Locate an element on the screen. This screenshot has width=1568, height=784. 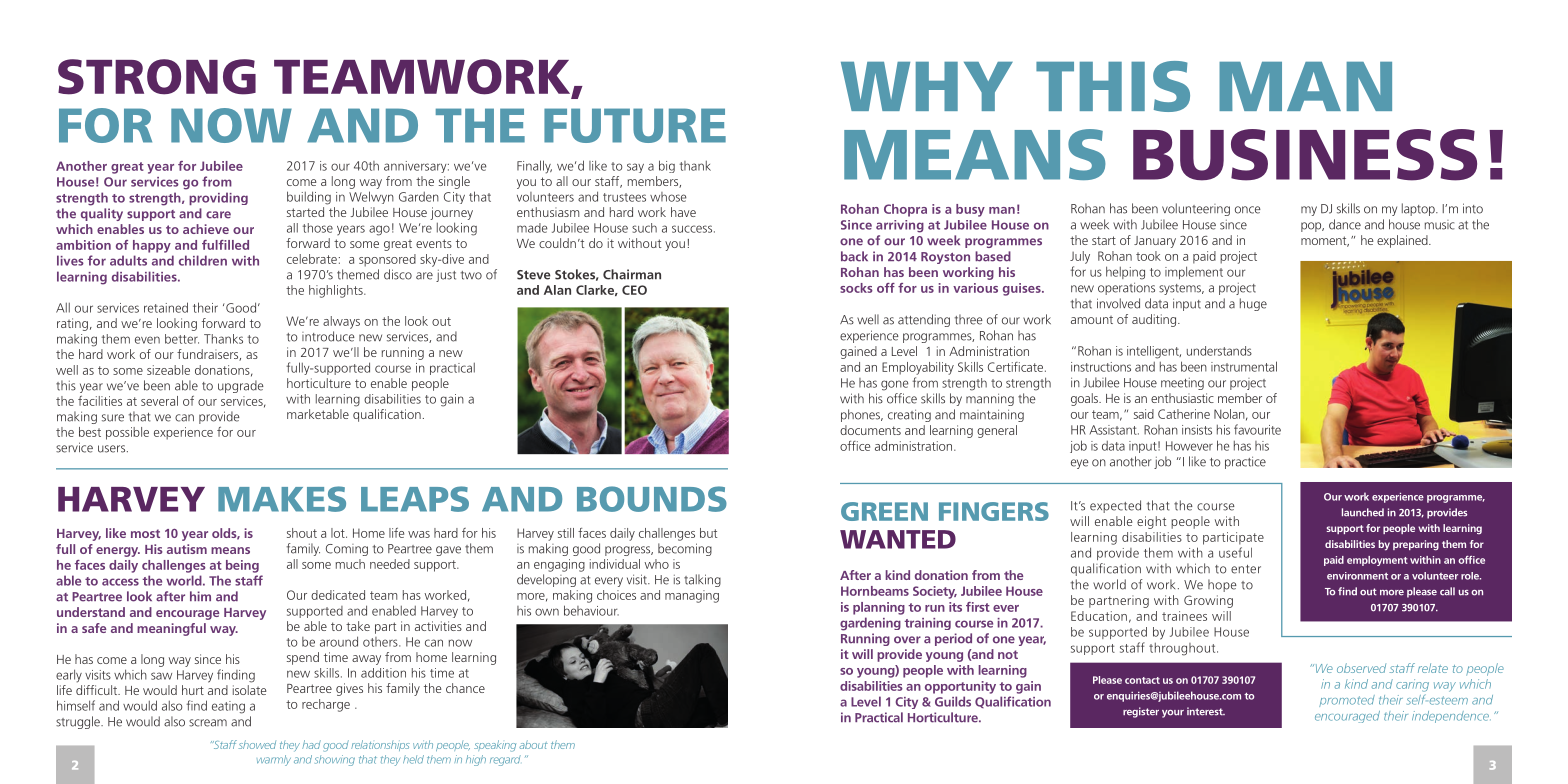
socks is located at coordinates (856, 288).
